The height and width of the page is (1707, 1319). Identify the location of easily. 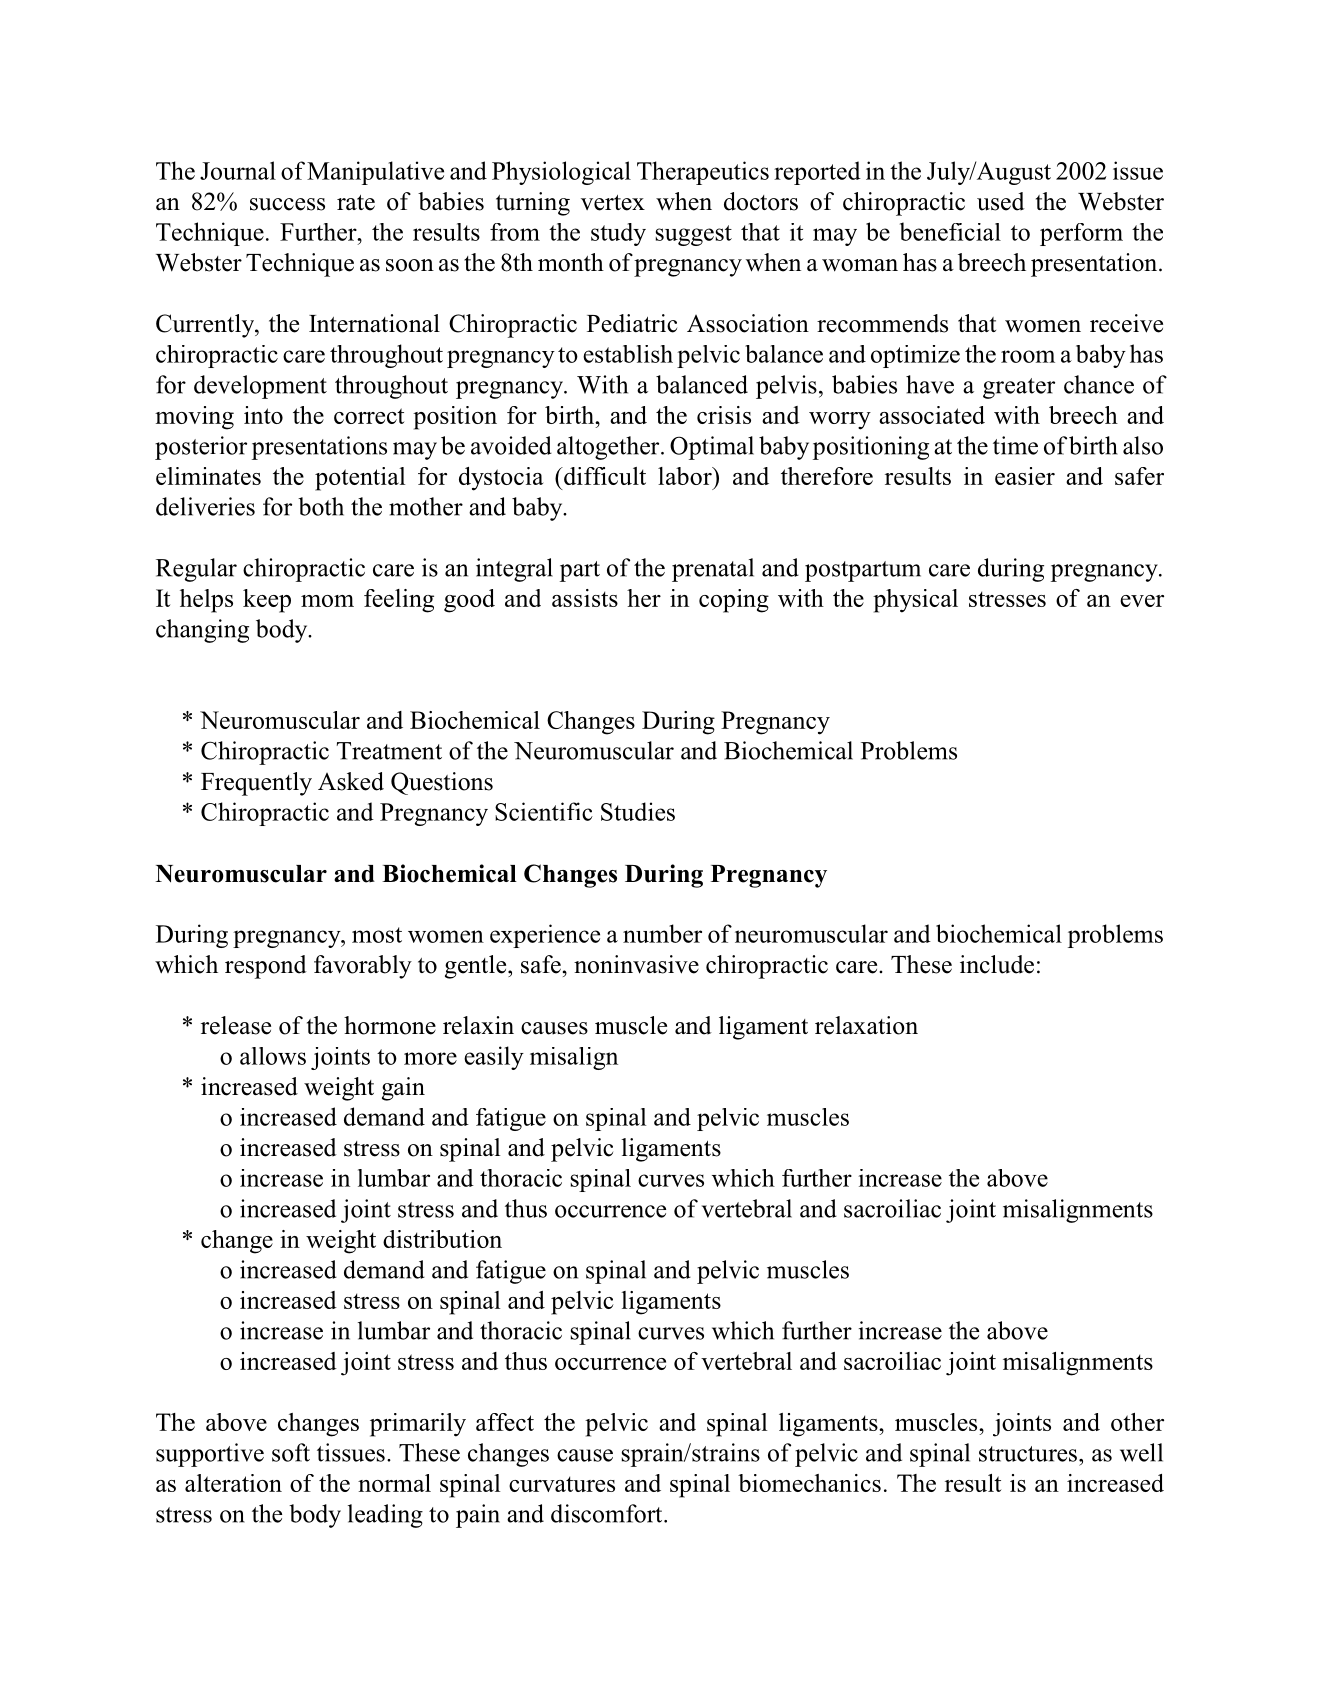
(494, 1058).
